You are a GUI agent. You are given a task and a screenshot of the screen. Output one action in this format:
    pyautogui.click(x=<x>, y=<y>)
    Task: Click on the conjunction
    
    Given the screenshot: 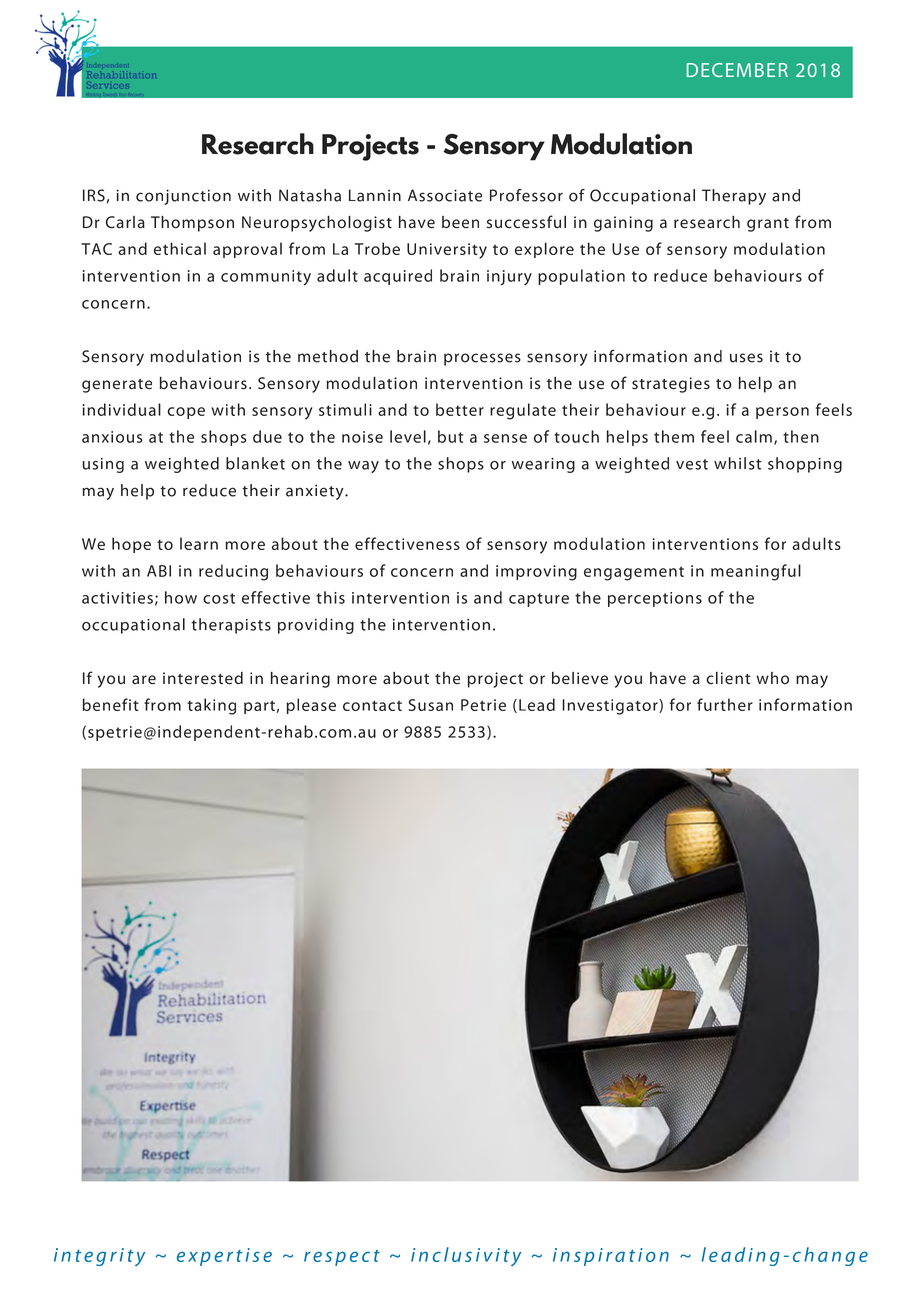 What is the action you would take?
    pyautogui.click(x=183, y=197)
